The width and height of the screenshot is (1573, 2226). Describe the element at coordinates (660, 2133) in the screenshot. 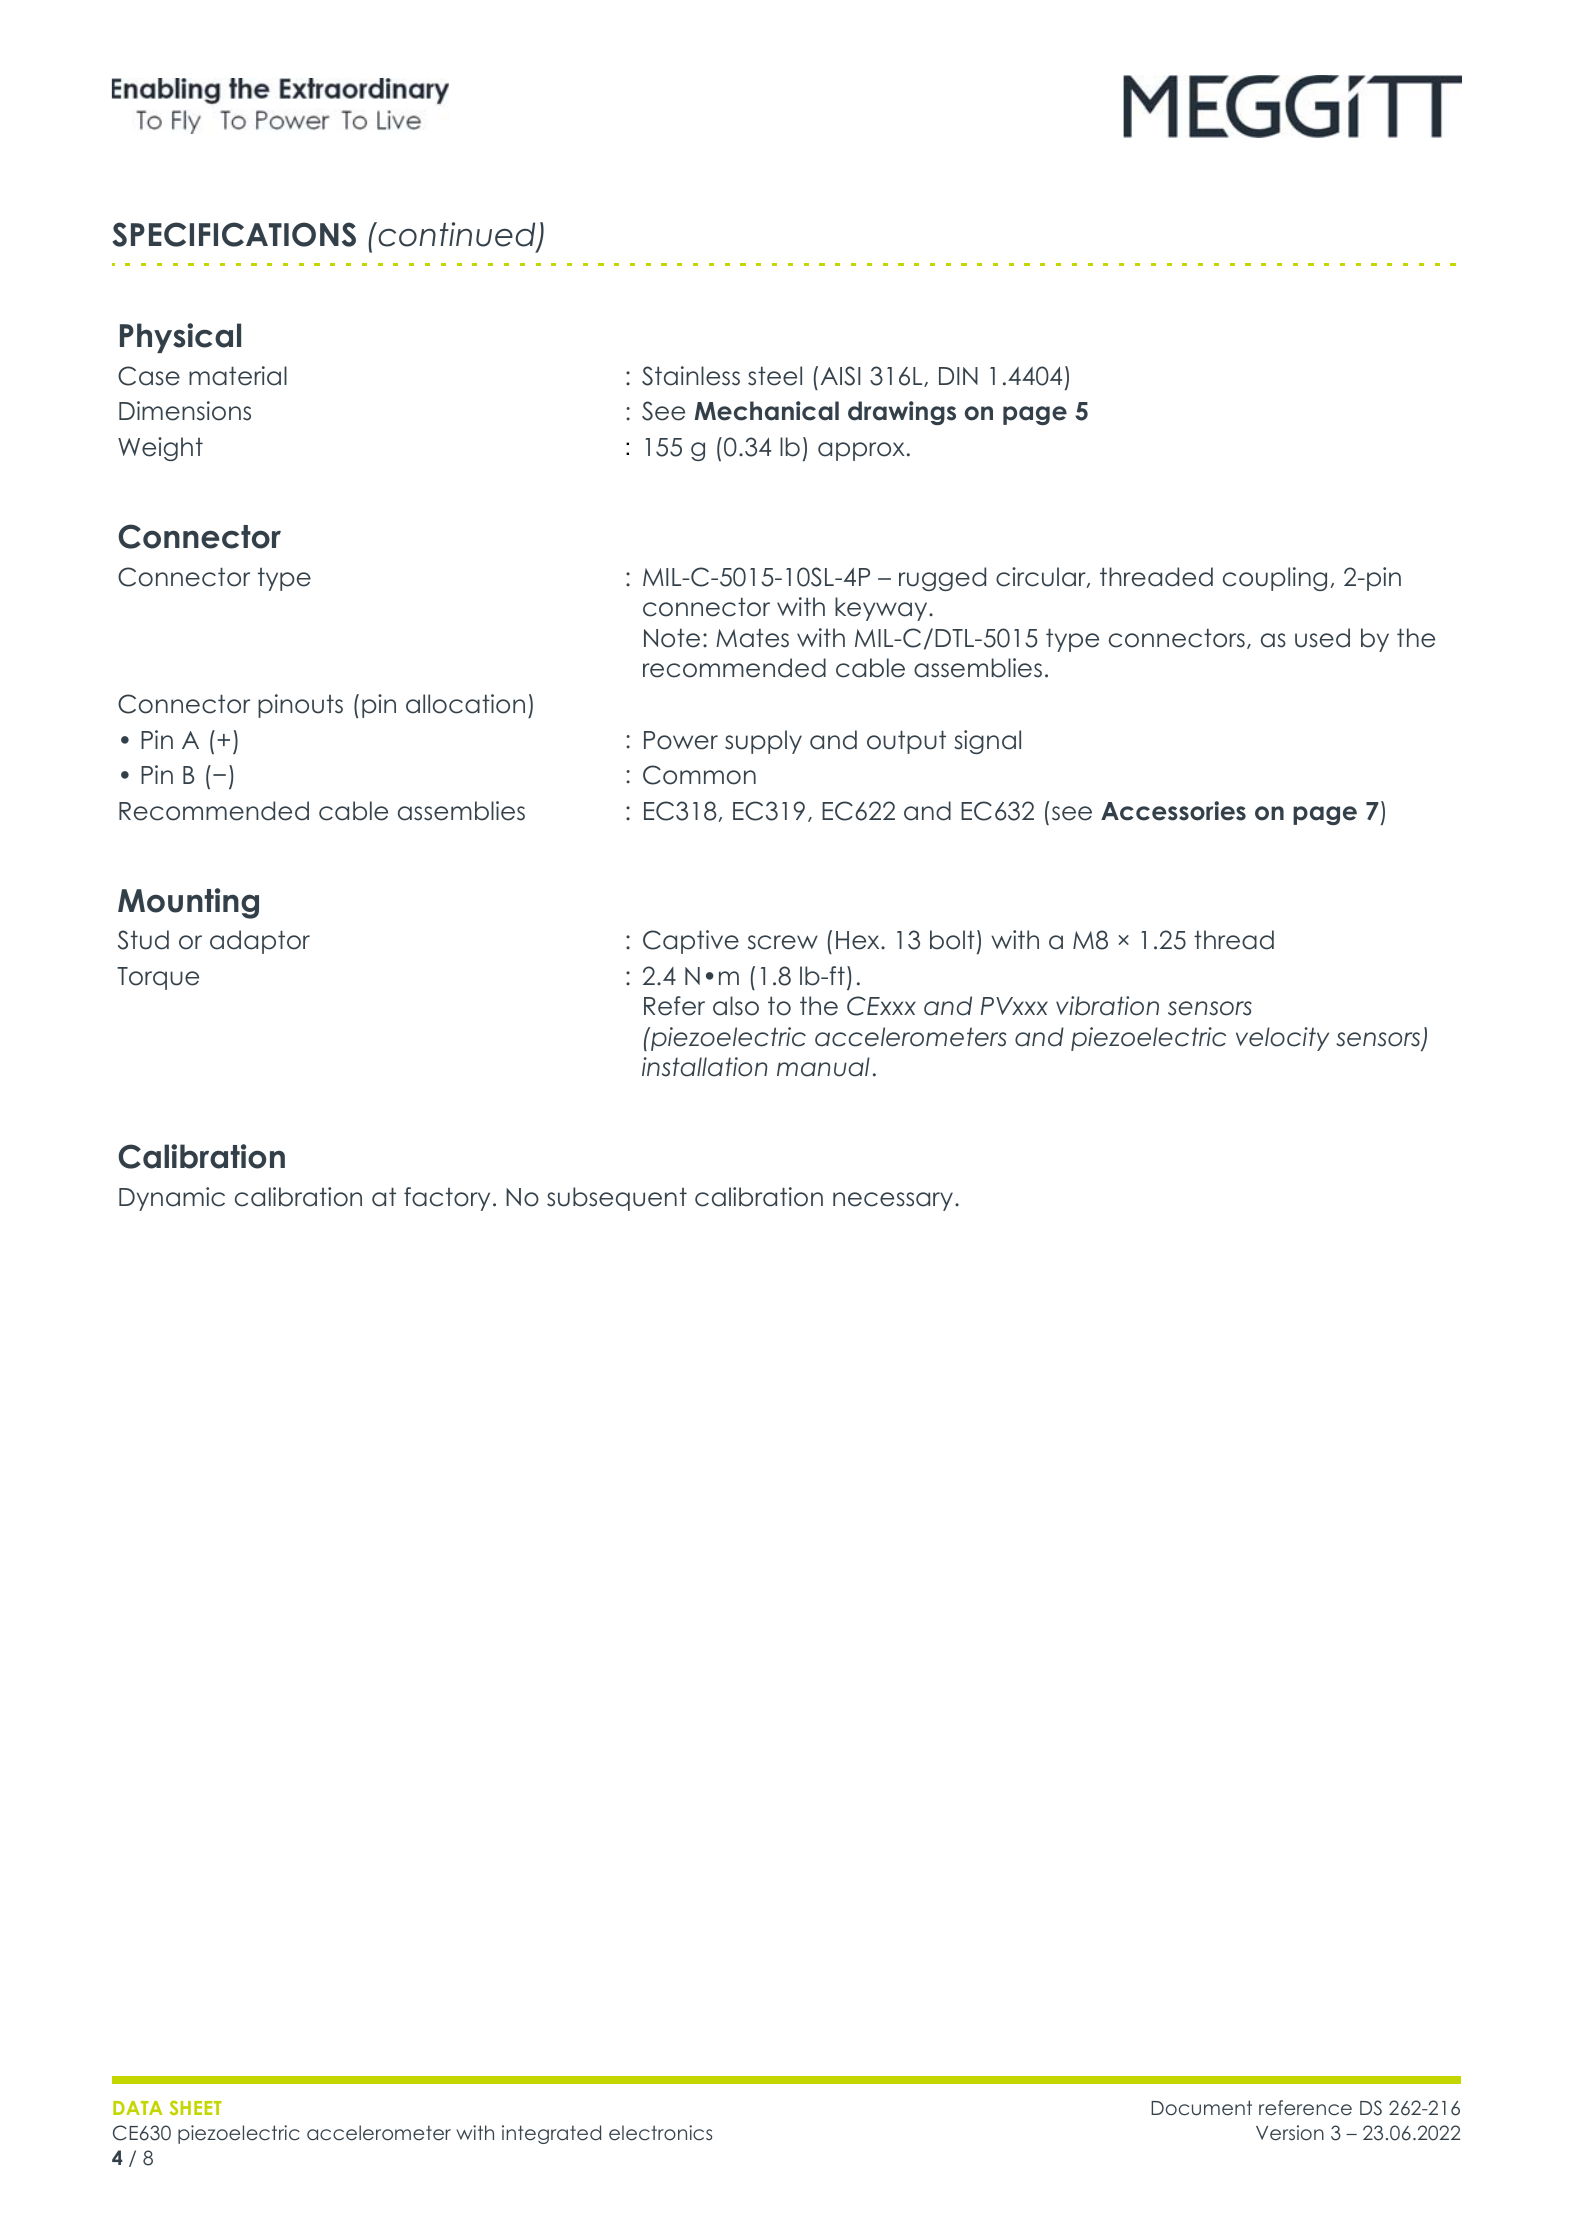

I see `electronics` at that location.
